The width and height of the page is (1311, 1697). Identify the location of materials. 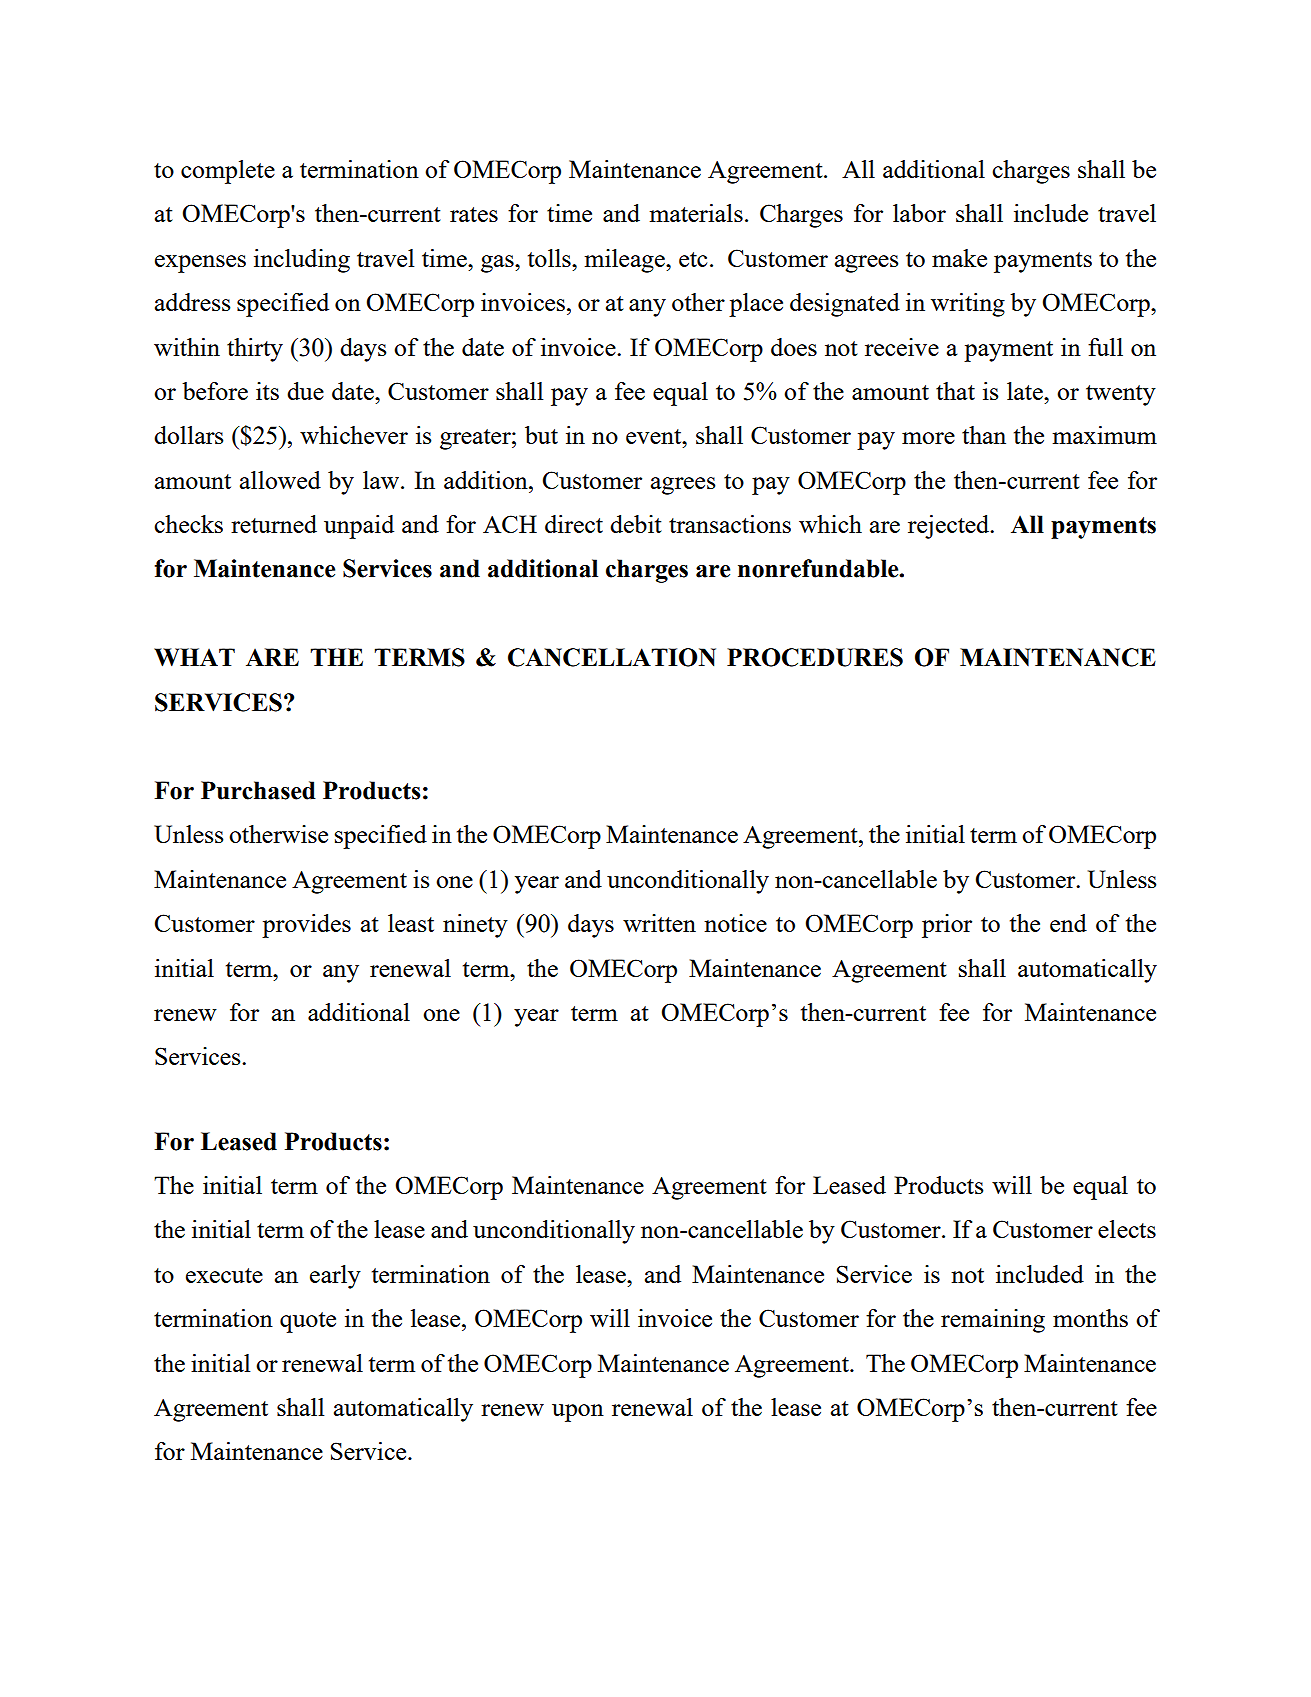
(696, 213).
